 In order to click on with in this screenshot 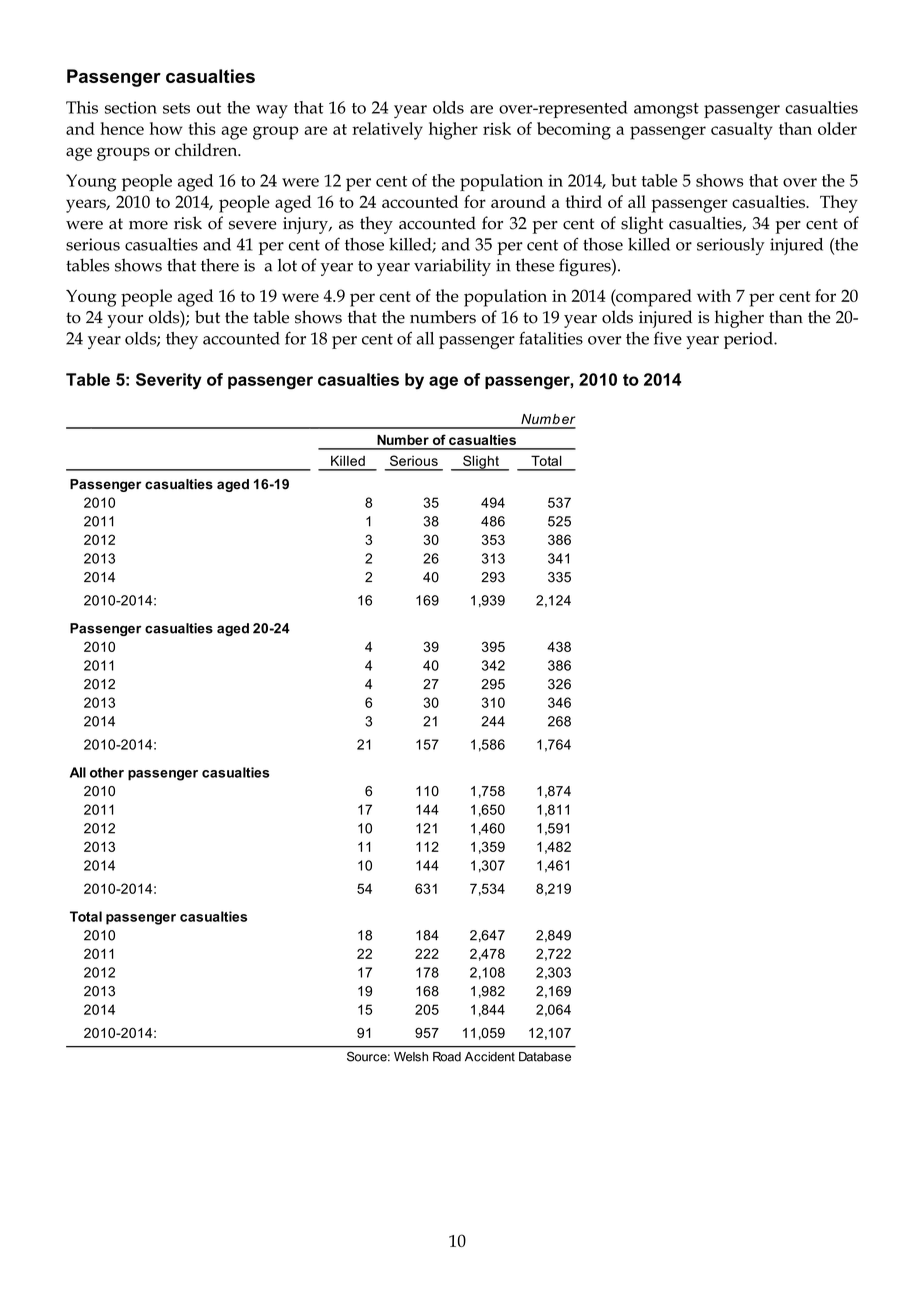, I will do `click(714, 295)`.
